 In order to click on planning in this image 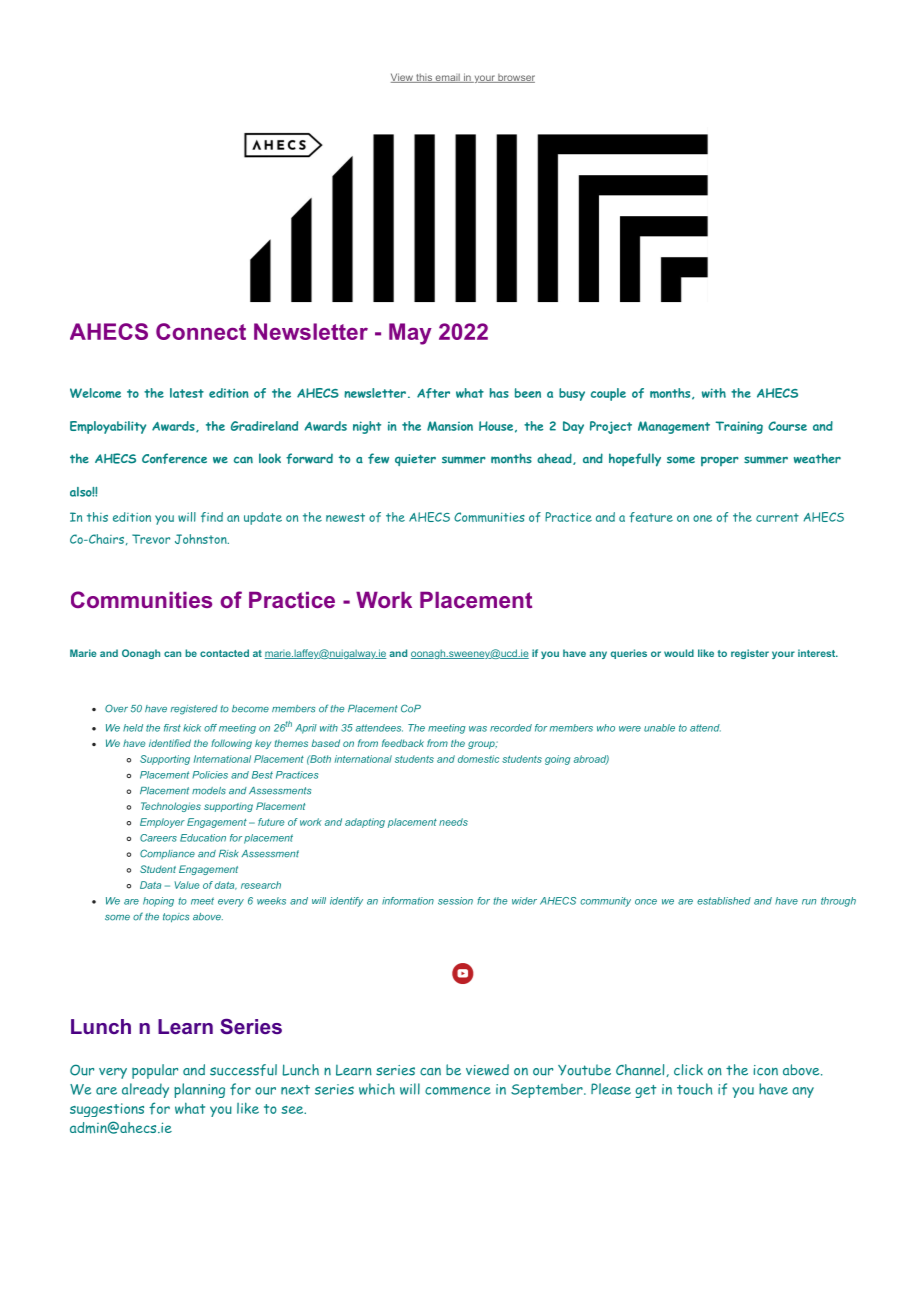, I will do `click(199, 1090)`.
